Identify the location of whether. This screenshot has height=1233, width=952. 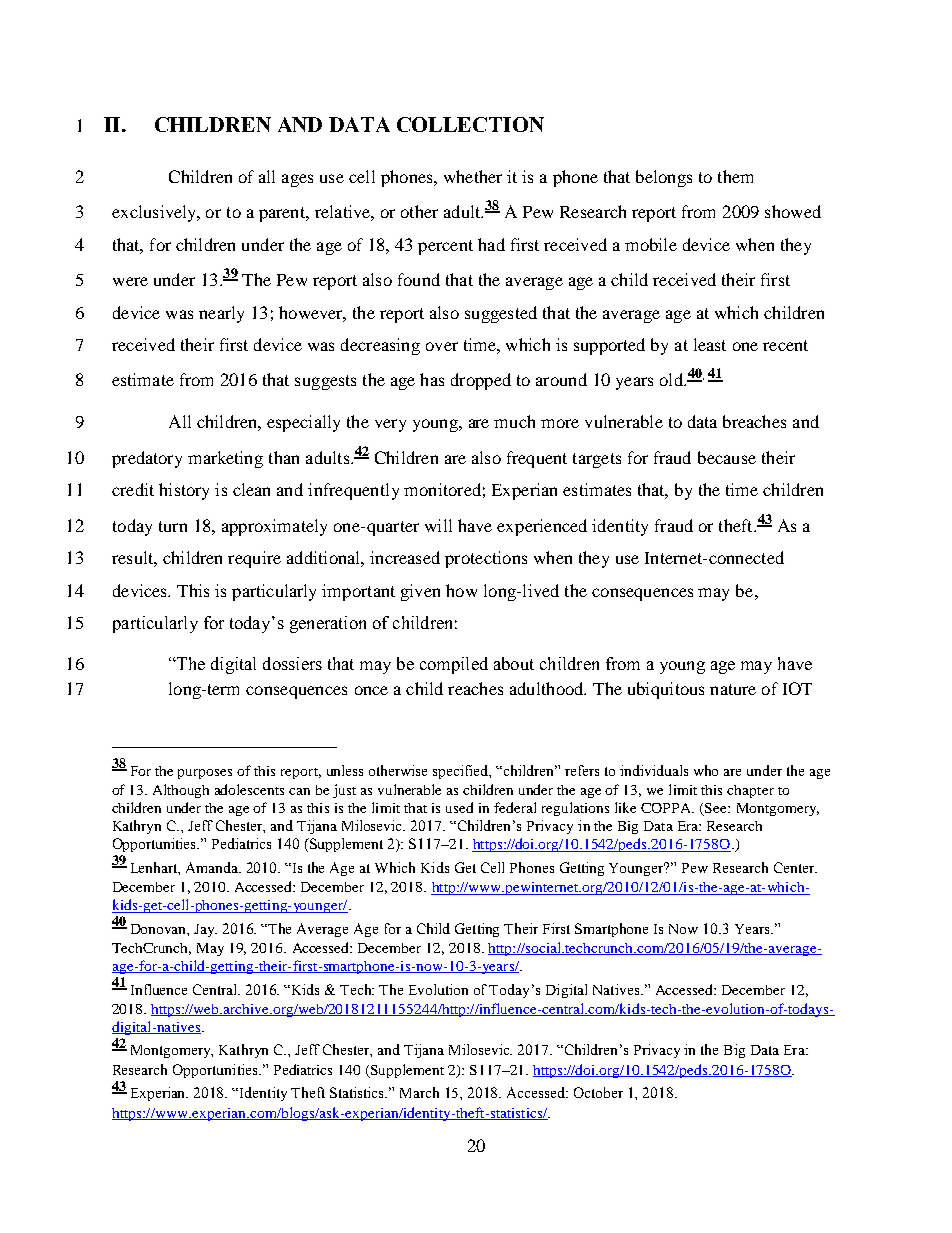
(473, 176).
